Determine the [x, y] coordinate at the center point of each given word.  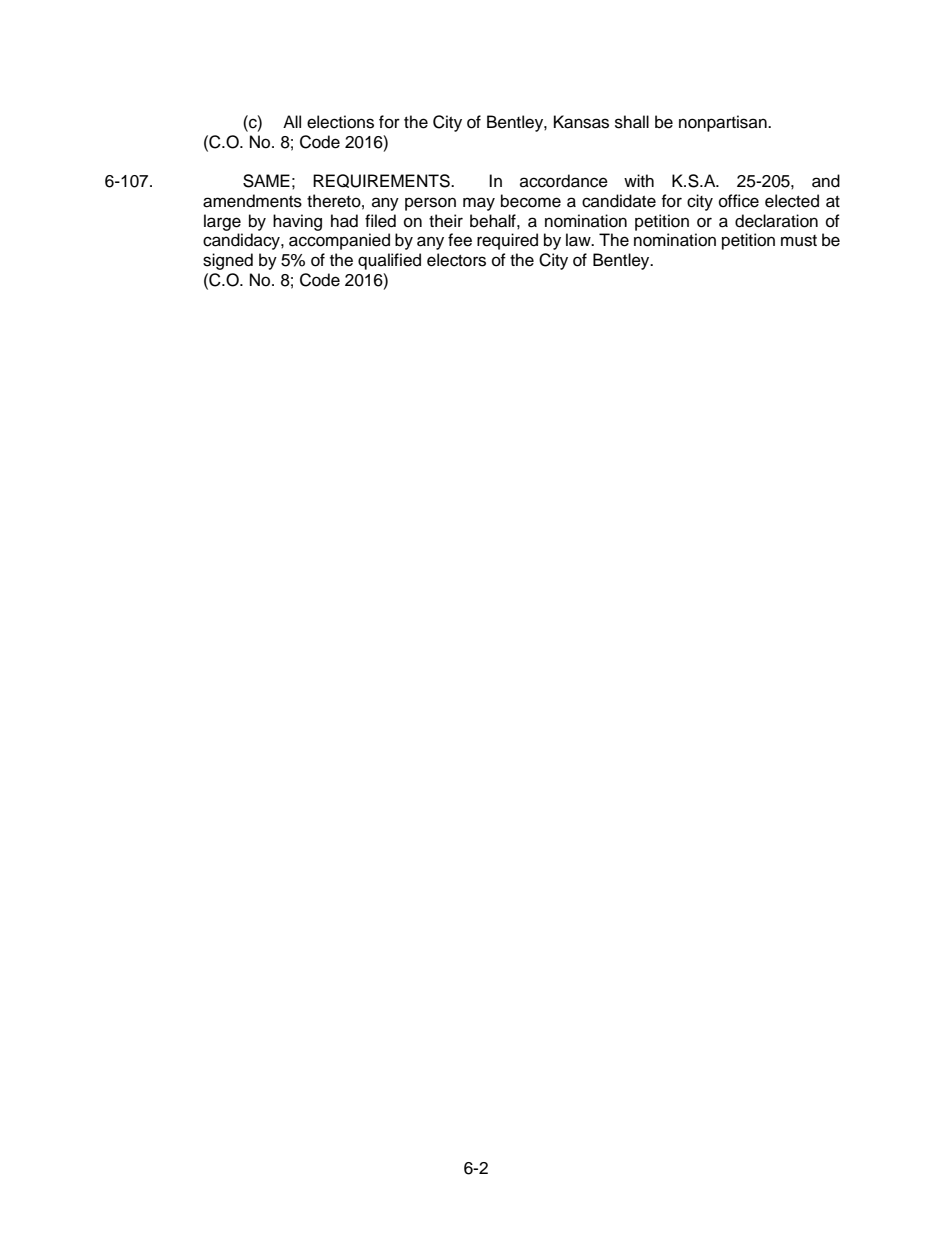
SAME [266, 181]
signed [228, 261]
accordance [564, 181]
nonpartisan [724, 123]
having [297, 222]
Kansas [581, 122]
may [479, 204]
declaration [776, 221]
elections [340, 122]
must [799, 241]
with [639, 180]
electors [456, 260]
